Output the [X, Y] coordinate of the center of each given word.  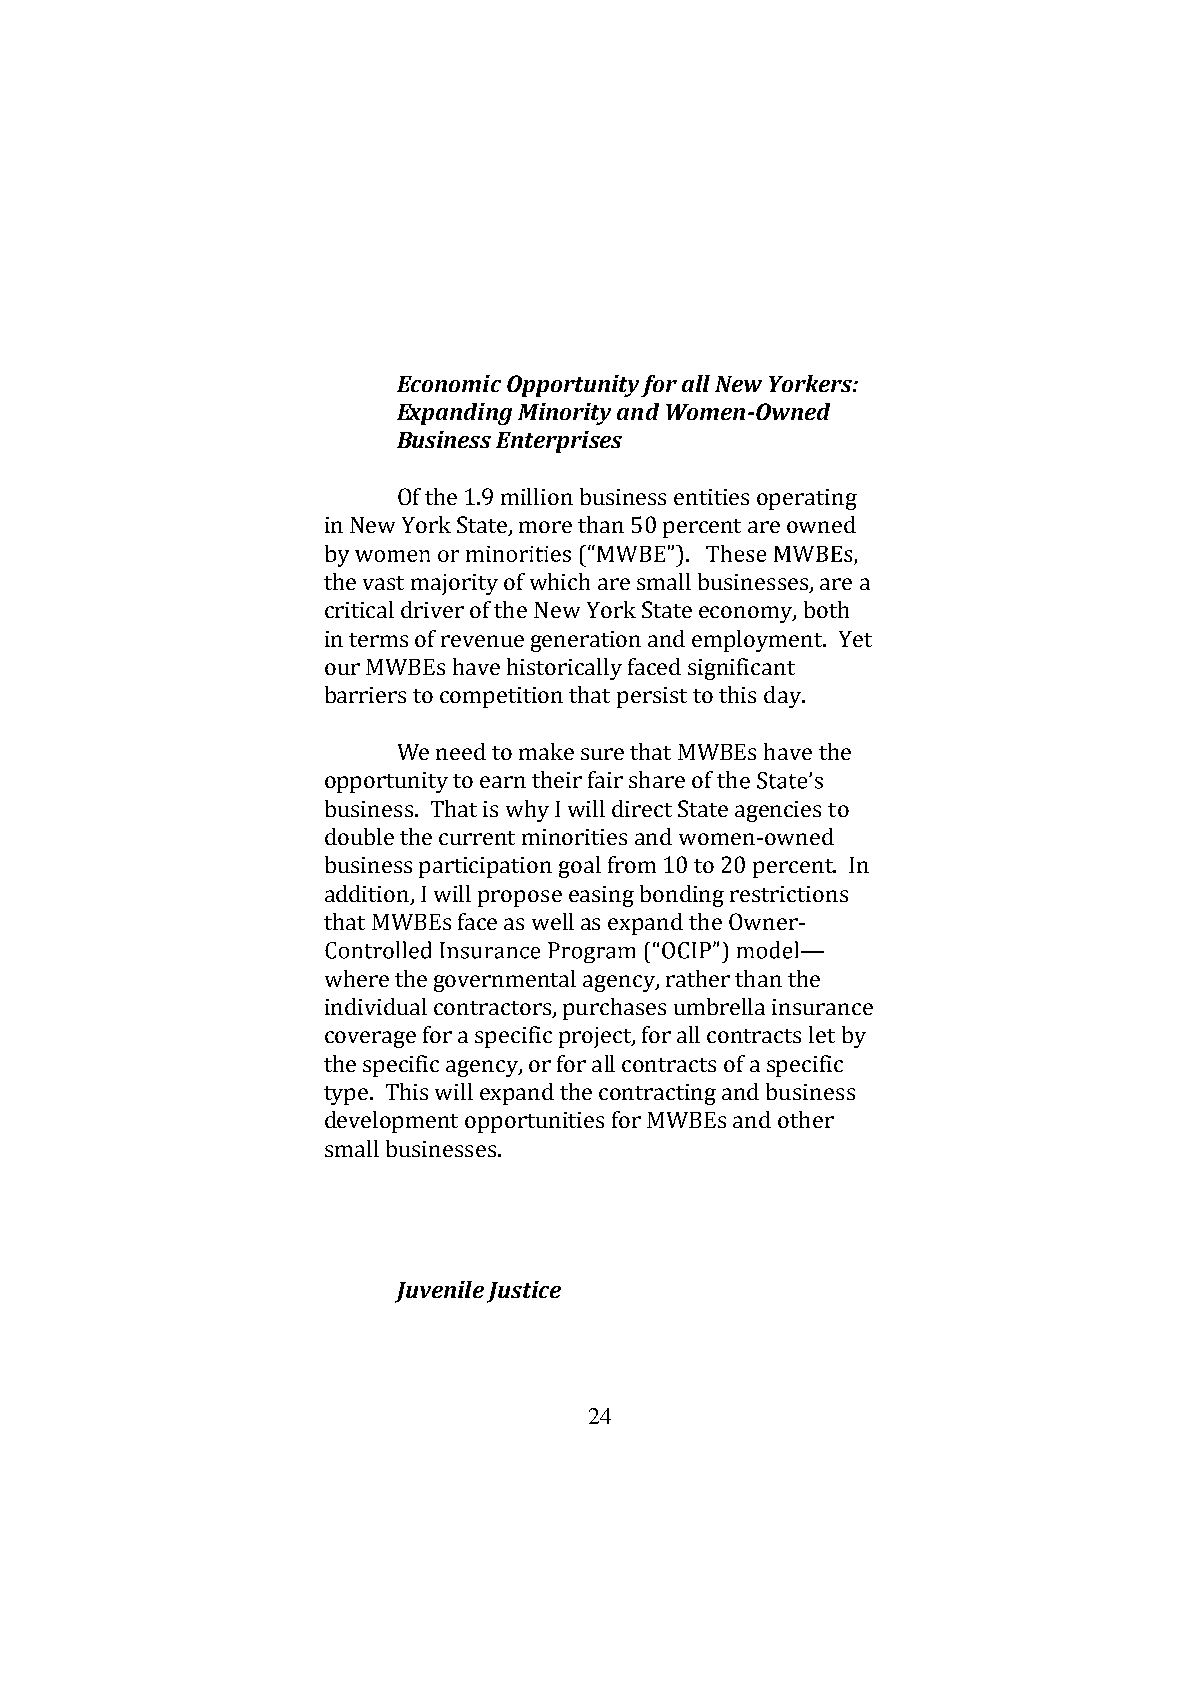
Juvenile [439, 1292]
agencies [778, 811]
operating [807, 499]
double [359, 836]
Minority [564, 414]
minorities [574, 837]
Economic [449, 383]
